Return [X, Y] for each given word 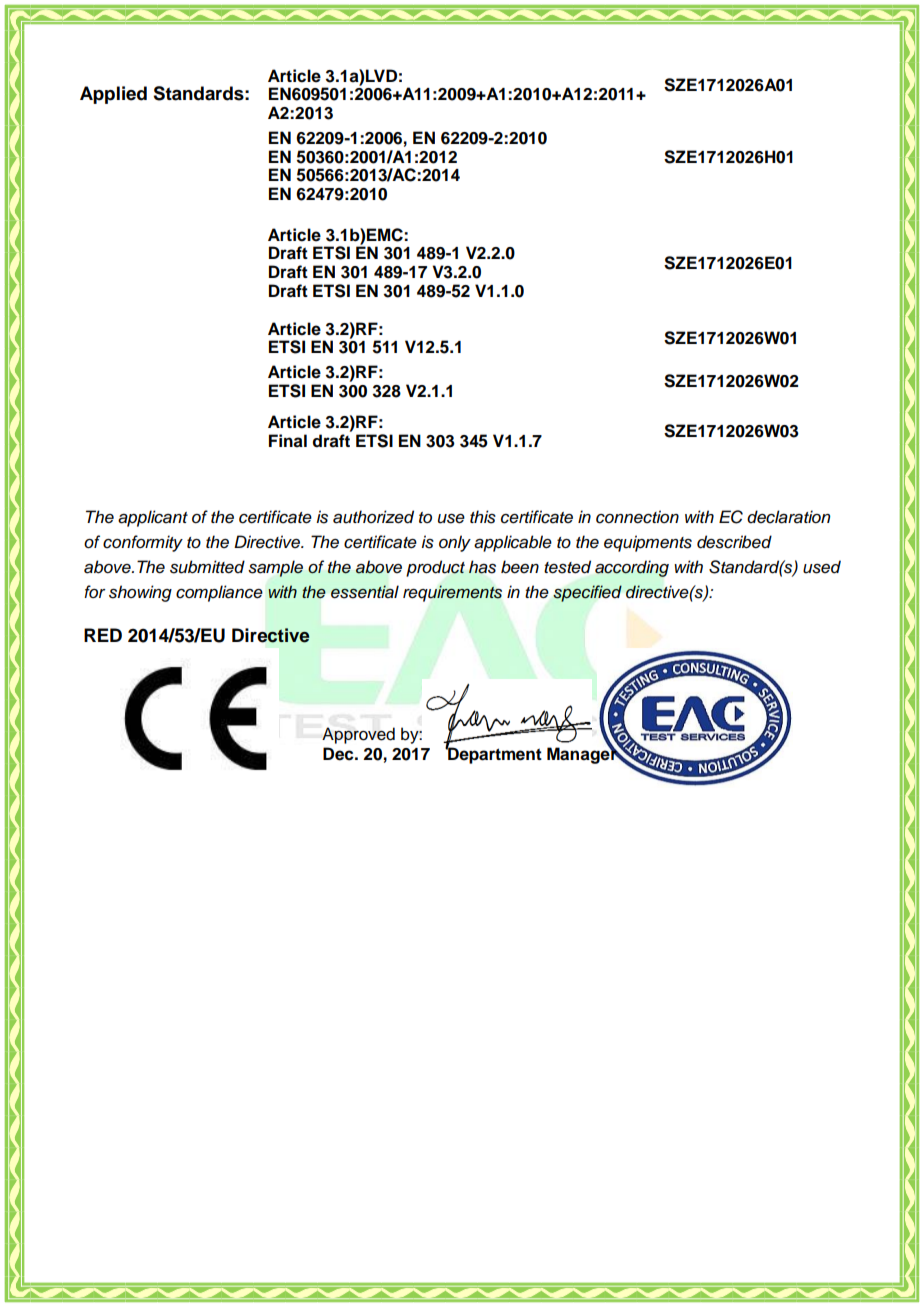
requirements [452, 593]
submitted [207, 567]
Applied [113, 95]
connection [637, 517]
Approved [358, 735]
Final [288, 441]
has [482, 567]
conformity [143, 543]
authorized [373, 517]
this [483, 517]
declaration [789, 517]
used [822, 567]
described [734, 542]
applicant [153, 518]
